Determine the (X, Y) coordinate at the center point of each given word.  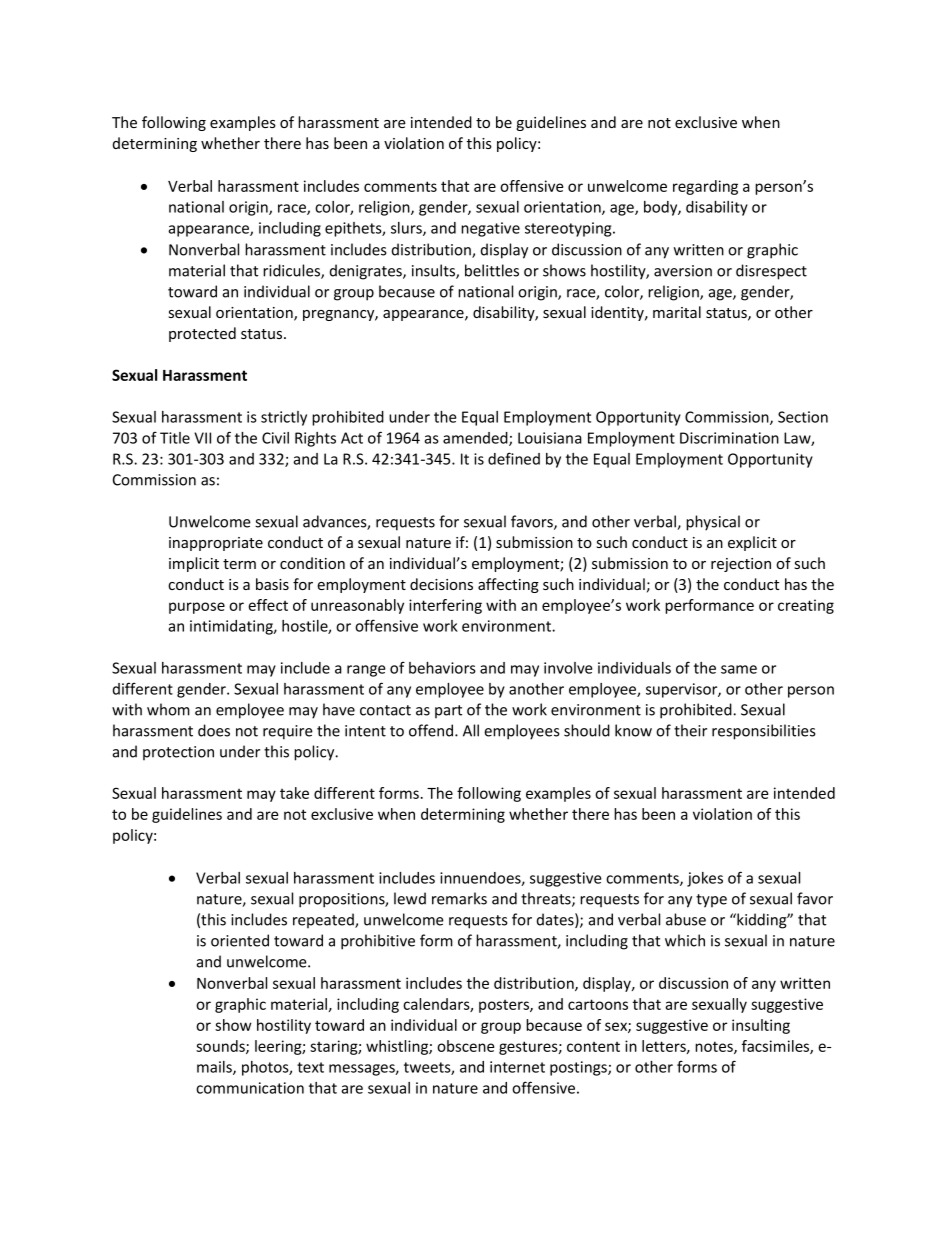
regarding (705, 187)
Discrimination (729, 438)
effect (268, 605)
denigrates (367, 272)
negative (490, 229)
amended (476, 439)
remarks (459, 898)
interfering (445, 606)
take (294, 793)
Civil (275, 438)
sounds (221, 1047)
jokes (705, 879)
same (739, 669)
